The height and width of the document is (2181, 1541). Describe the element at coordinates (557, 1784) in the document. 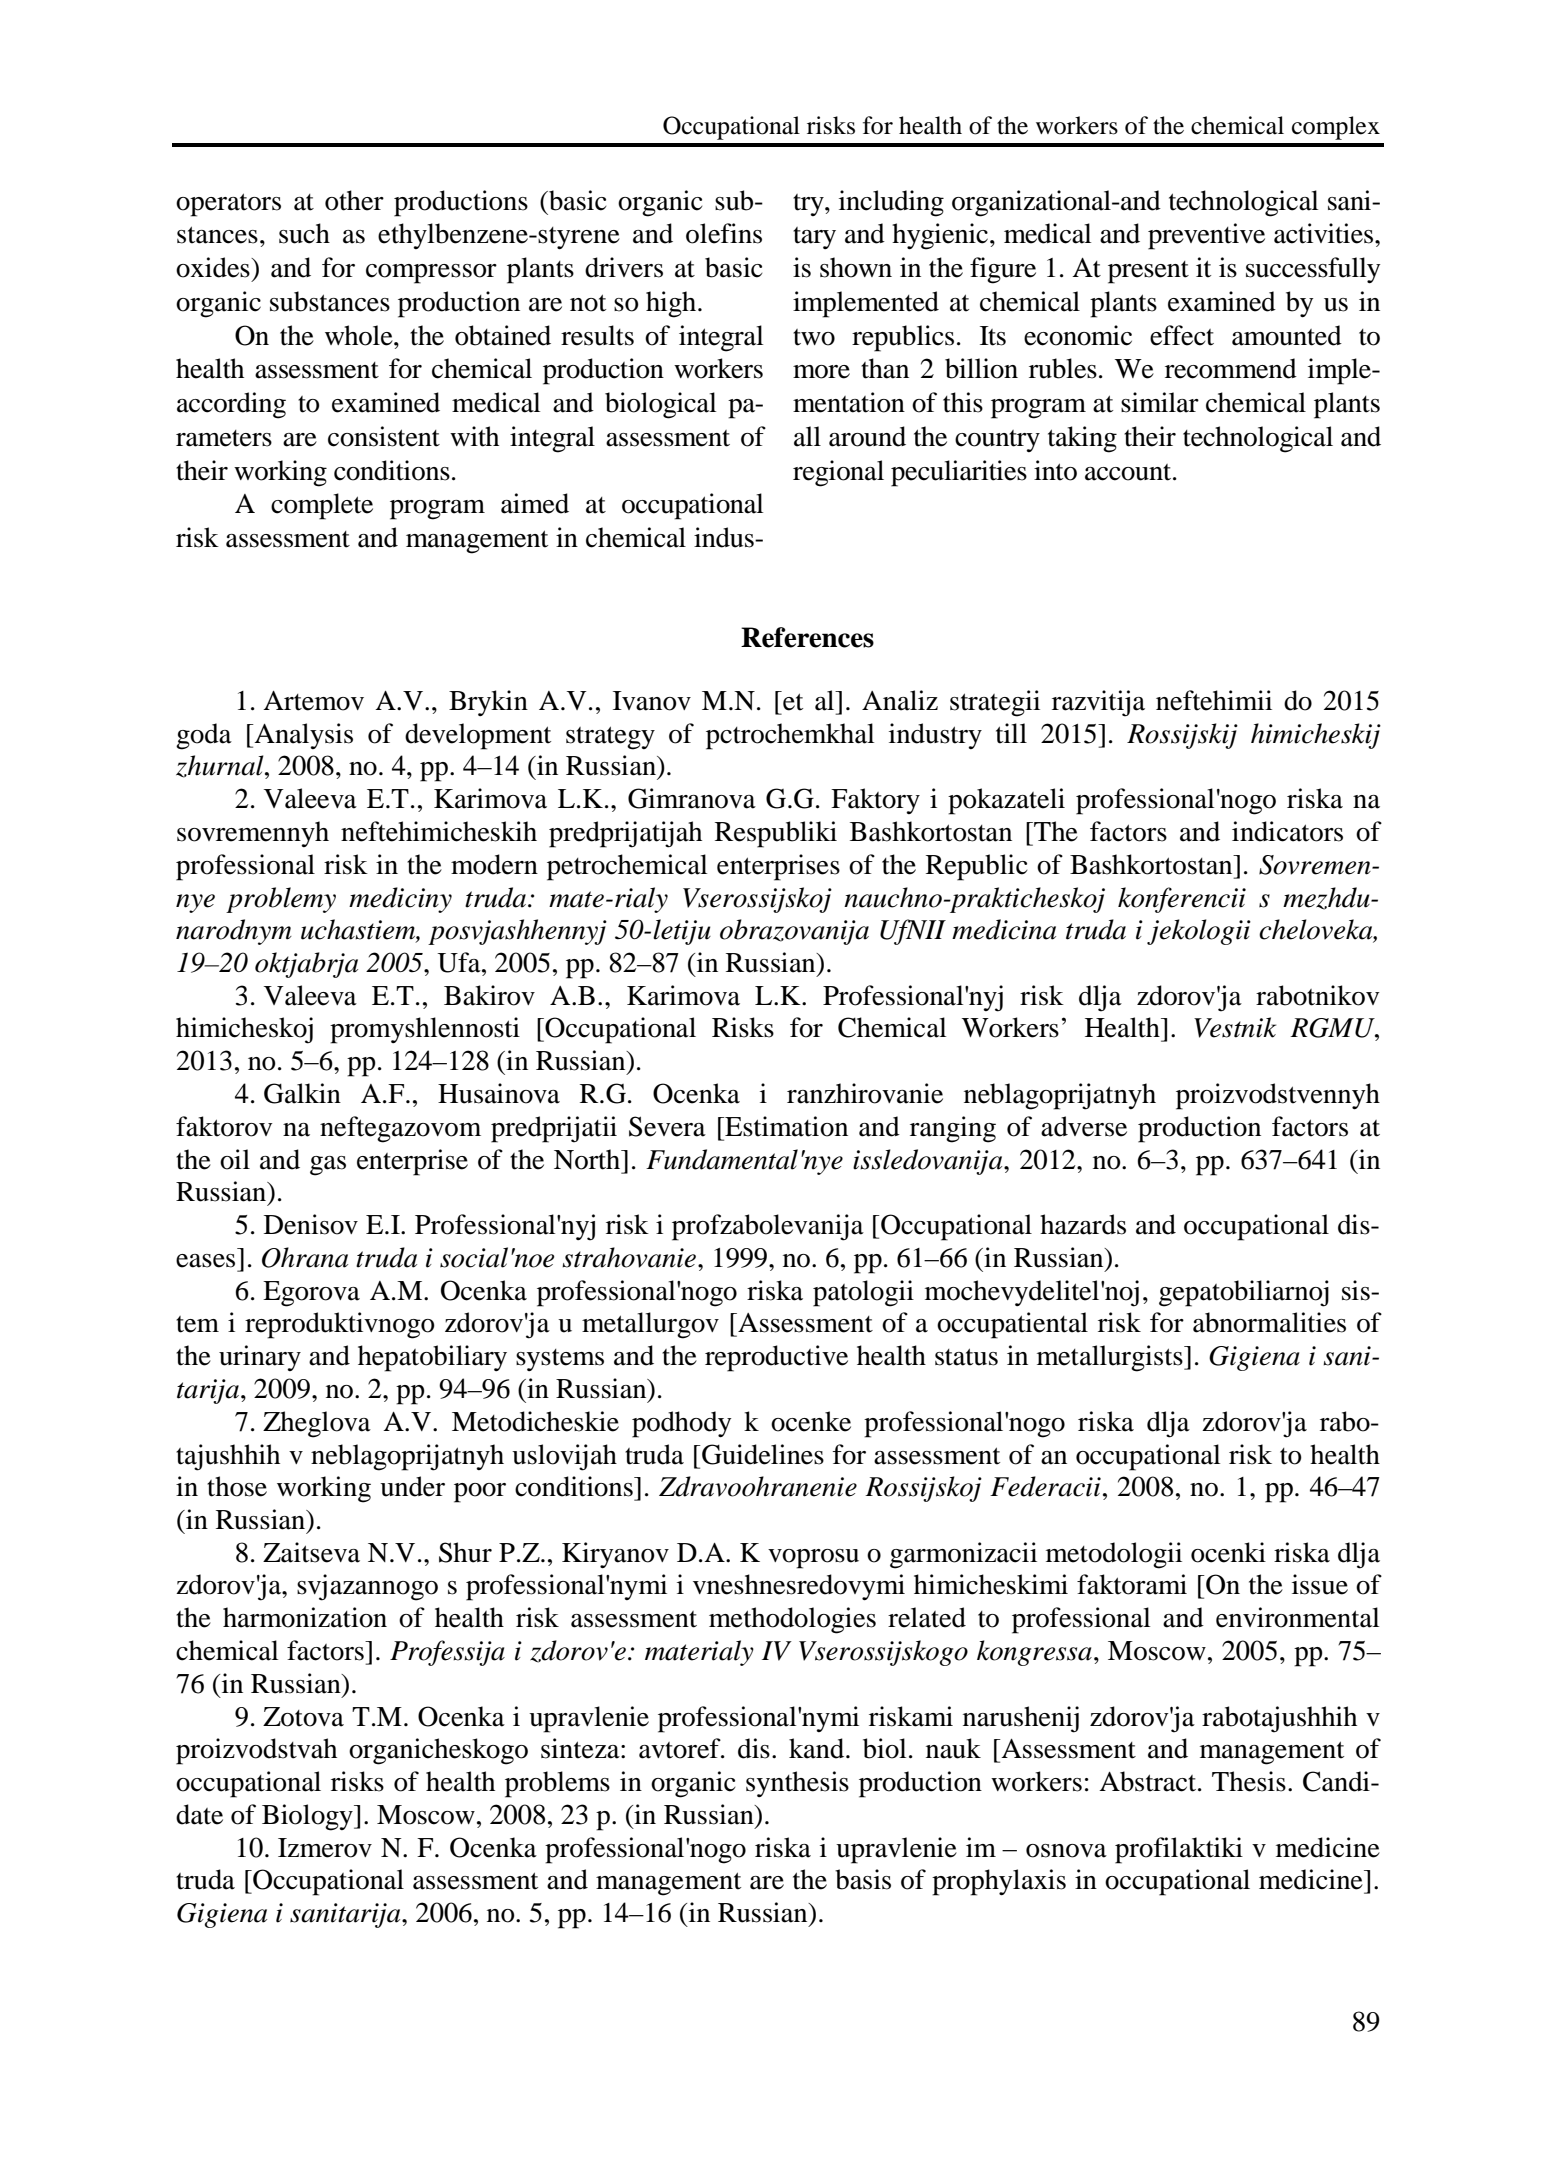

I see `problems` at that location.
